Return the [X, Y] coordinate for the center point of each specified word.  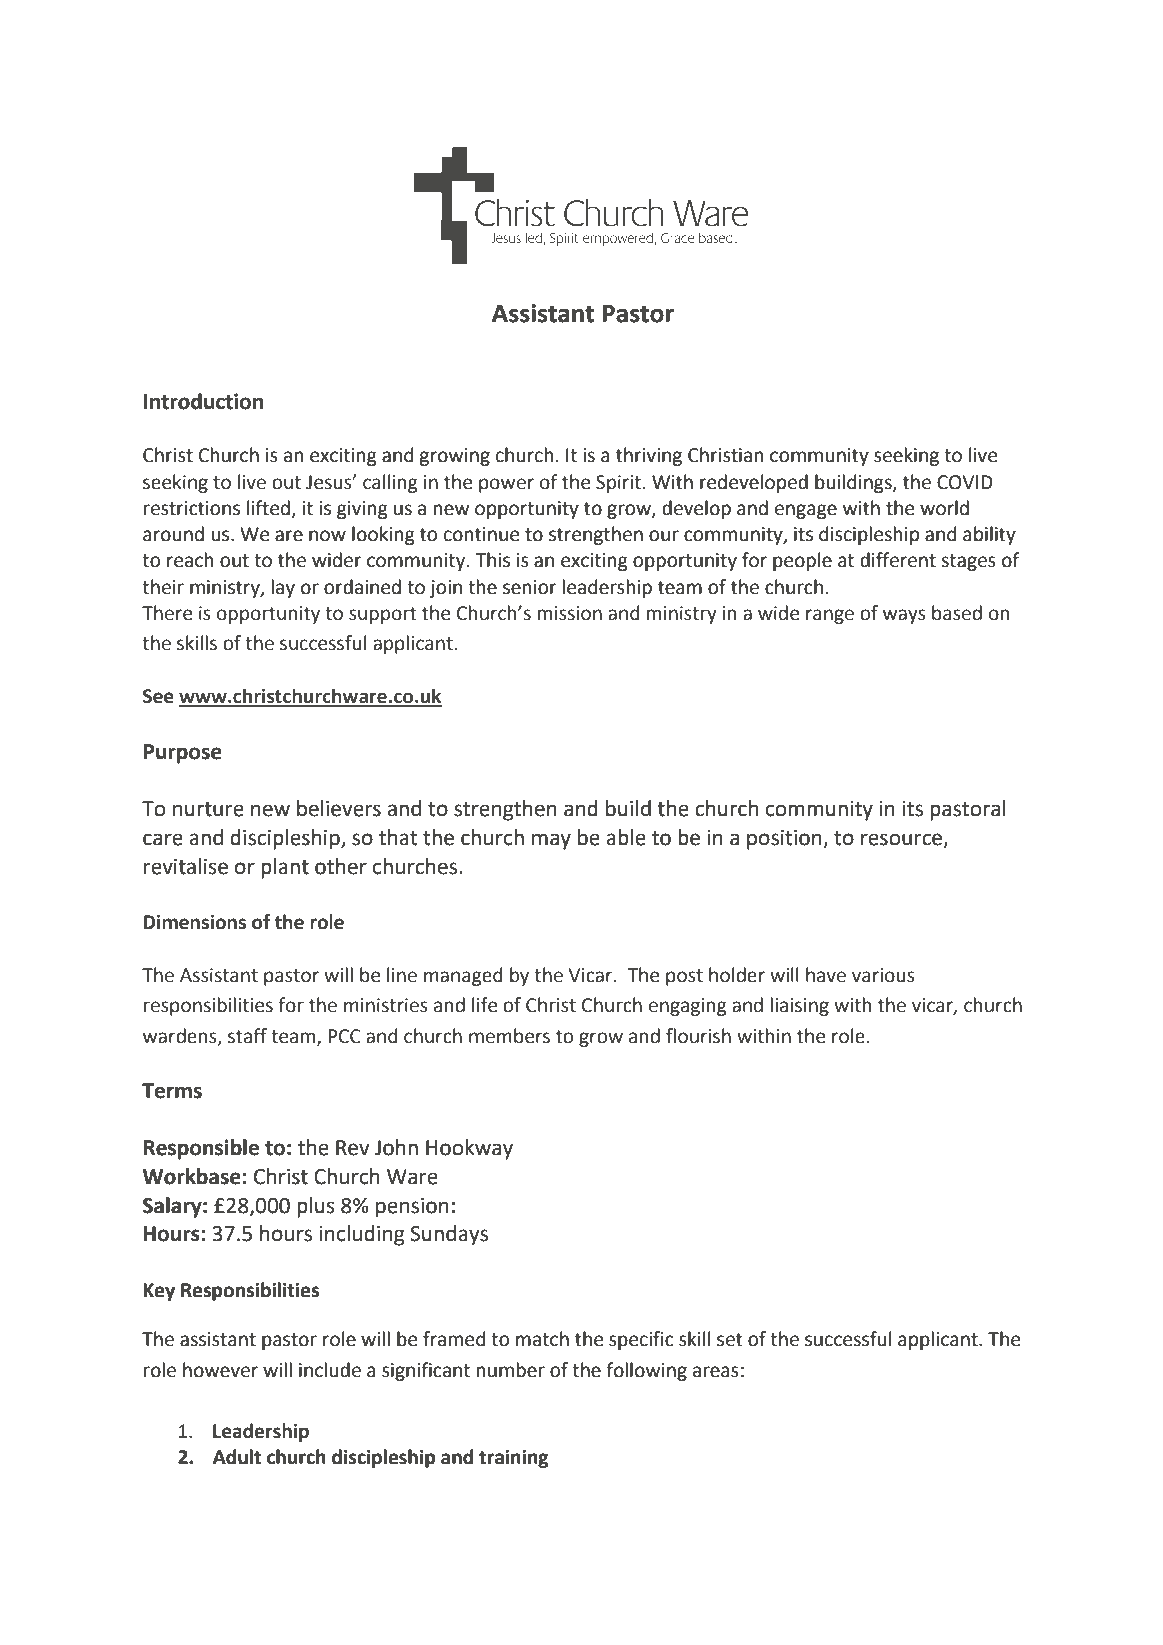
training [514, 1459]
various [883, 975]
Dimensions [194, 922]
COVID [965, 482]
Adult [237, 1457]
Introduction [203, 401]
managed [463, 976]
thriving [649, 456]
